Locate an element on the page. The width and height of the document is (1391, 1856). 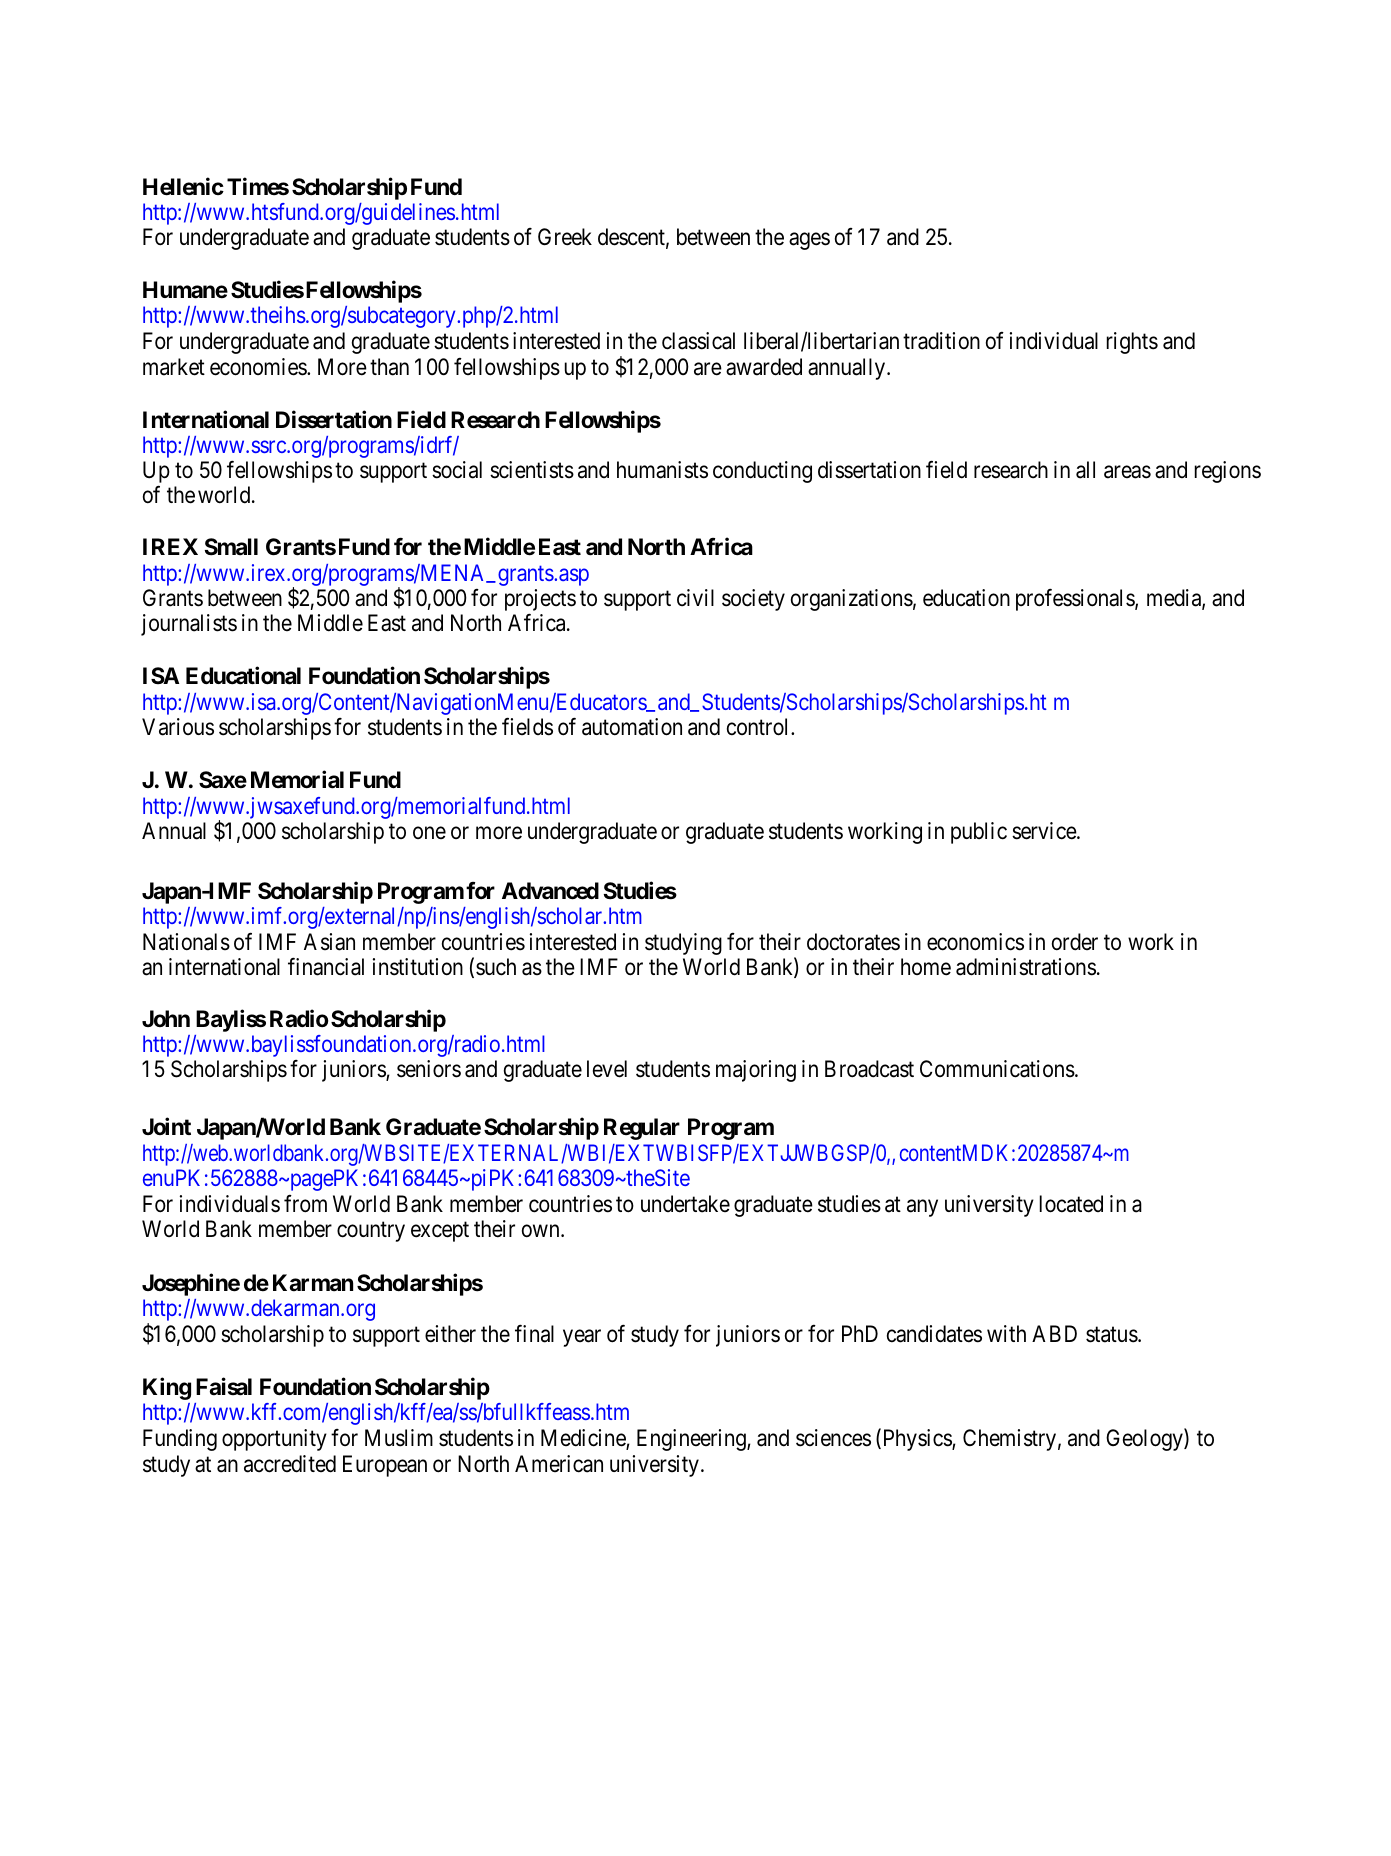
service is located at coordinates (1045, 831).
